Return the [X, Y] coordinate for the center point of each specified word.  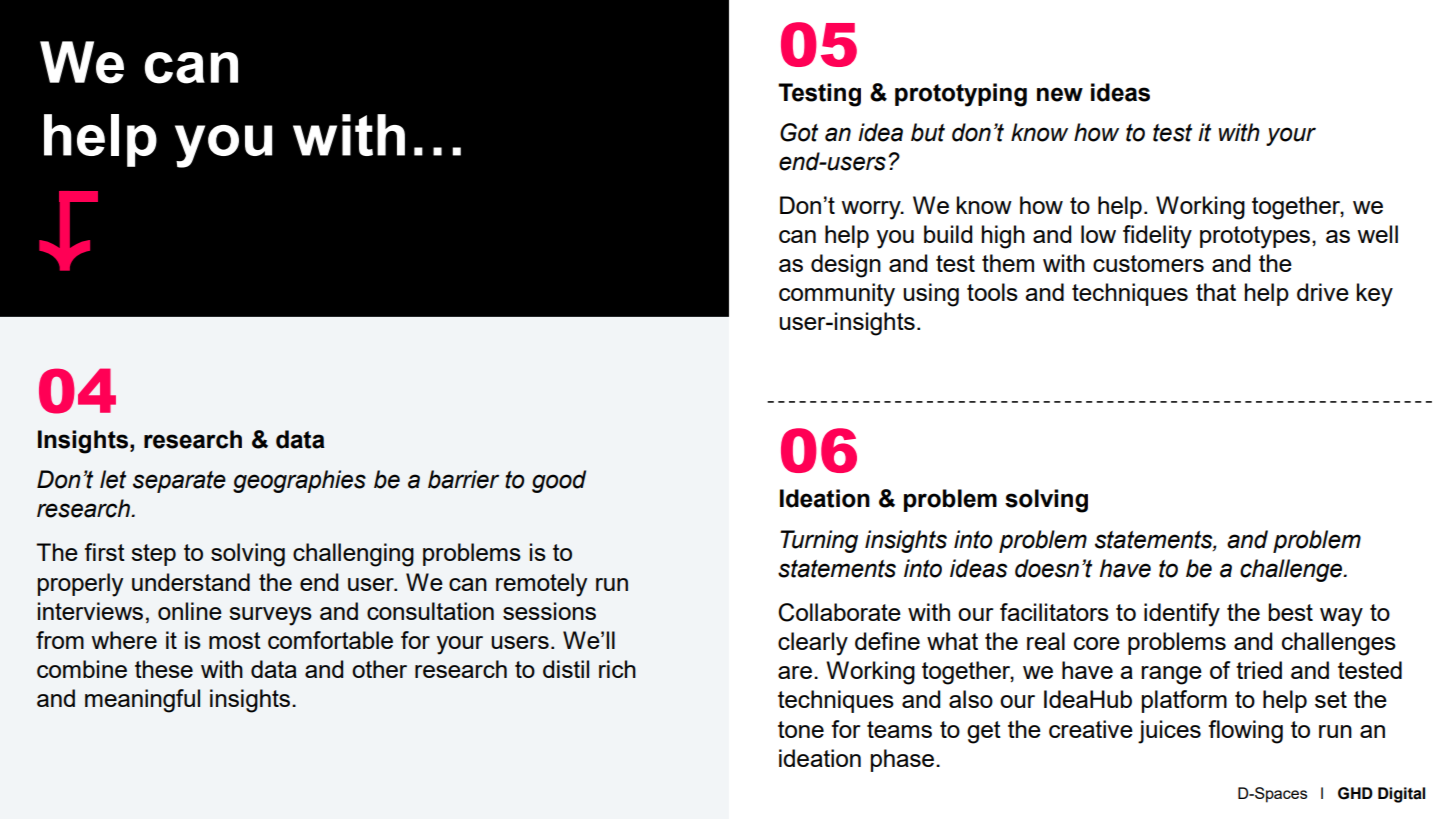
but [928, 132]
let [113, 479]
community [837, 295]
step [153, 555]
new [1060, 94]
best [1291, 612]
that [1216, 292]
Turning [819, 541]
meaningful [142, 701]
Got [799, 132]
